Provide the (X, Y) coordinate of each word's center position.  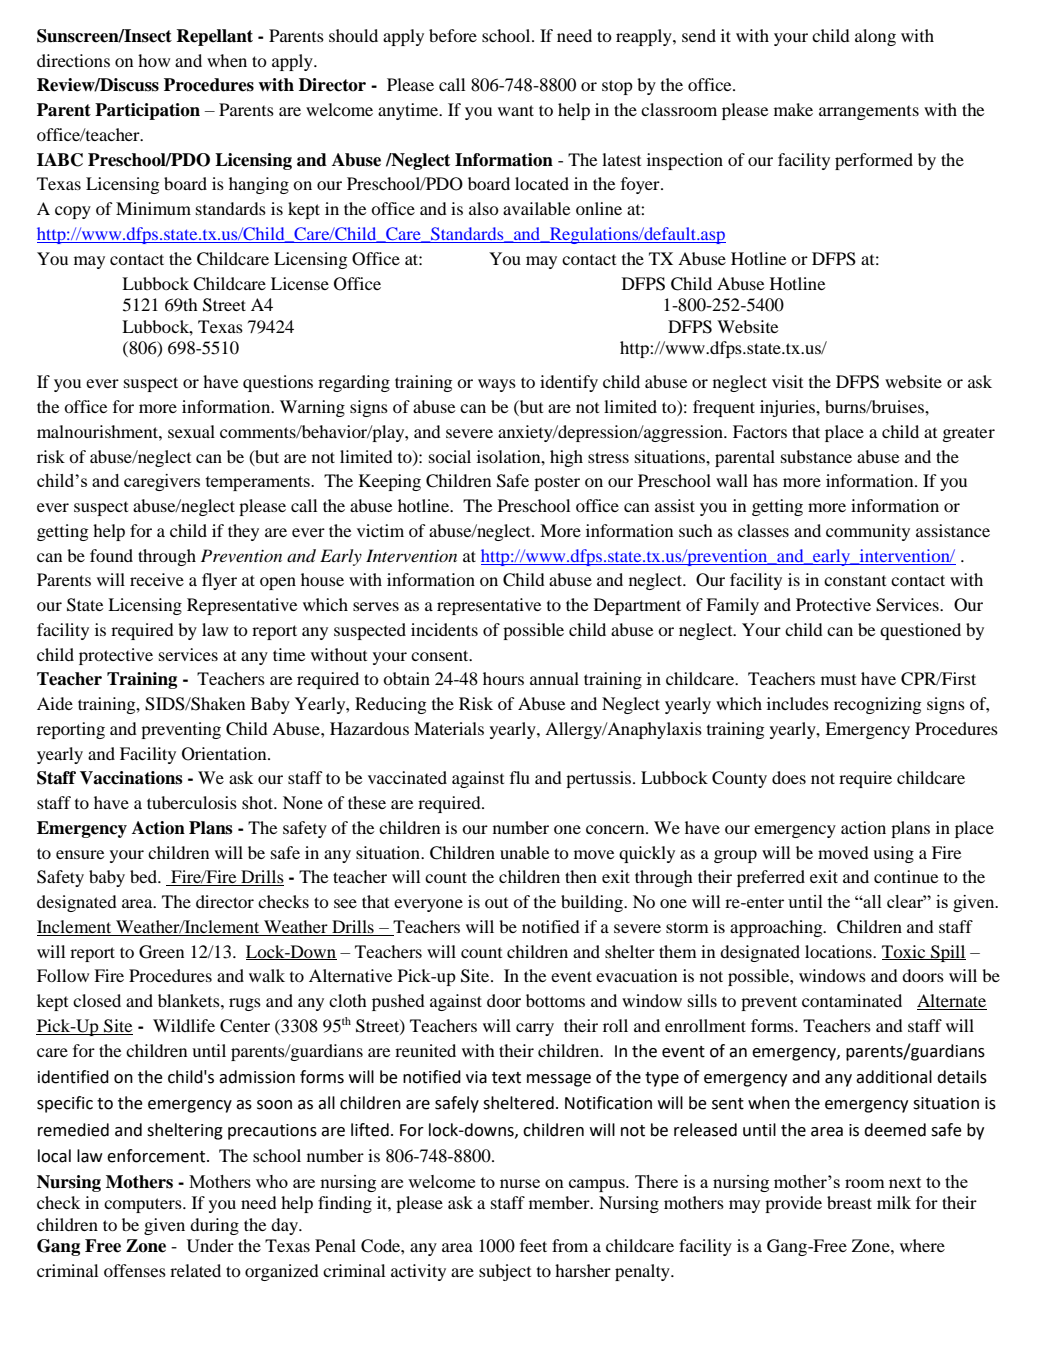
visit (787, 381)
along (875, 37)
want (516, 110)
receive (157, 579)
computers (144, 1205)
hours (503, 678)
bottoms (555, 1000)
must (838, 679)
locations (839, 951)
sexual (191, 431)
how (154, 60)
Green (161, 952)
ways (497, 385)
